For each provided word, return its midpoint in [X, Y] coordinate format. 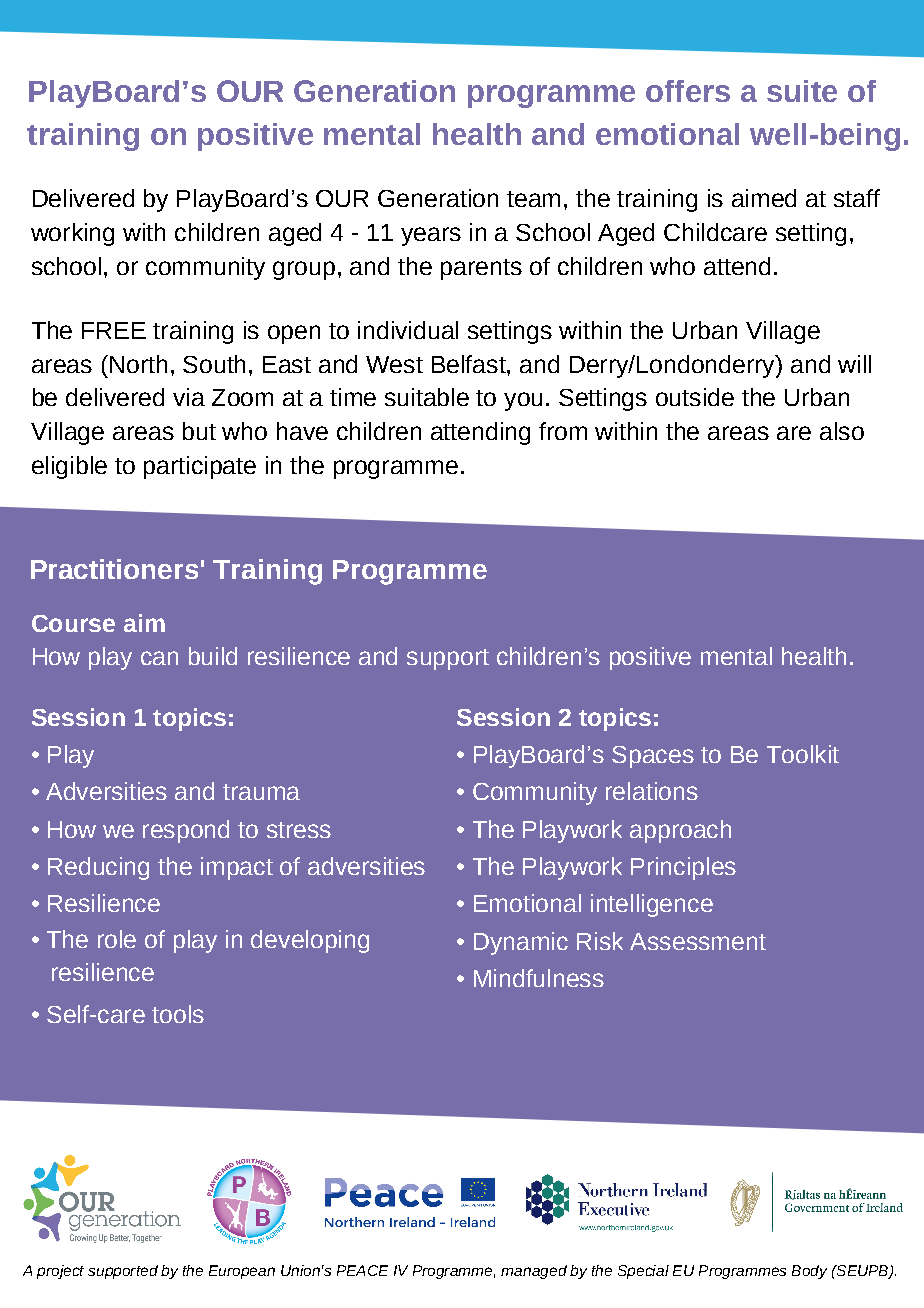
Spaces [653, 757]
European [242, 1272]
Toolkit [803, 754]
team [533, 199]
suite [802, 91]
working [72, 234]
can [159, 658]
